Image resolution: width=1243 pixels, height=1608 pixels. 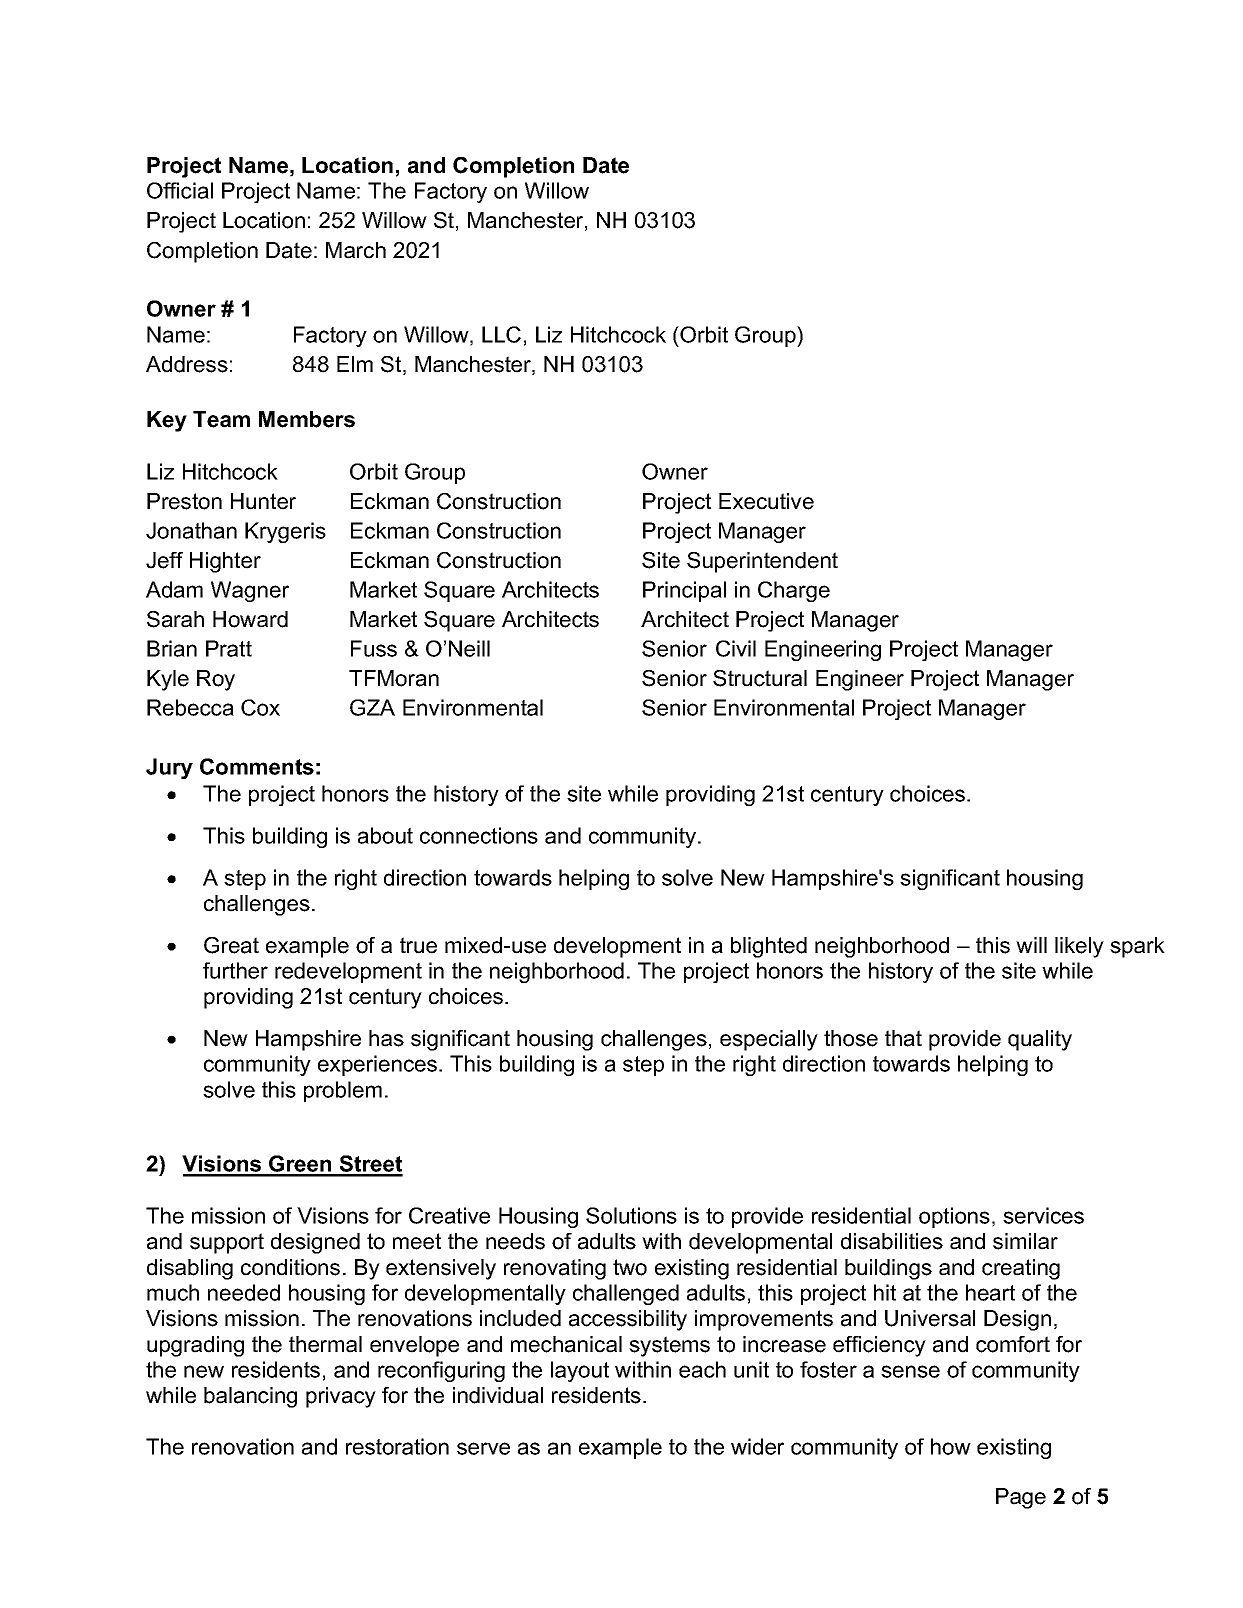 I want to click on about, so click(x=385, y=835).
